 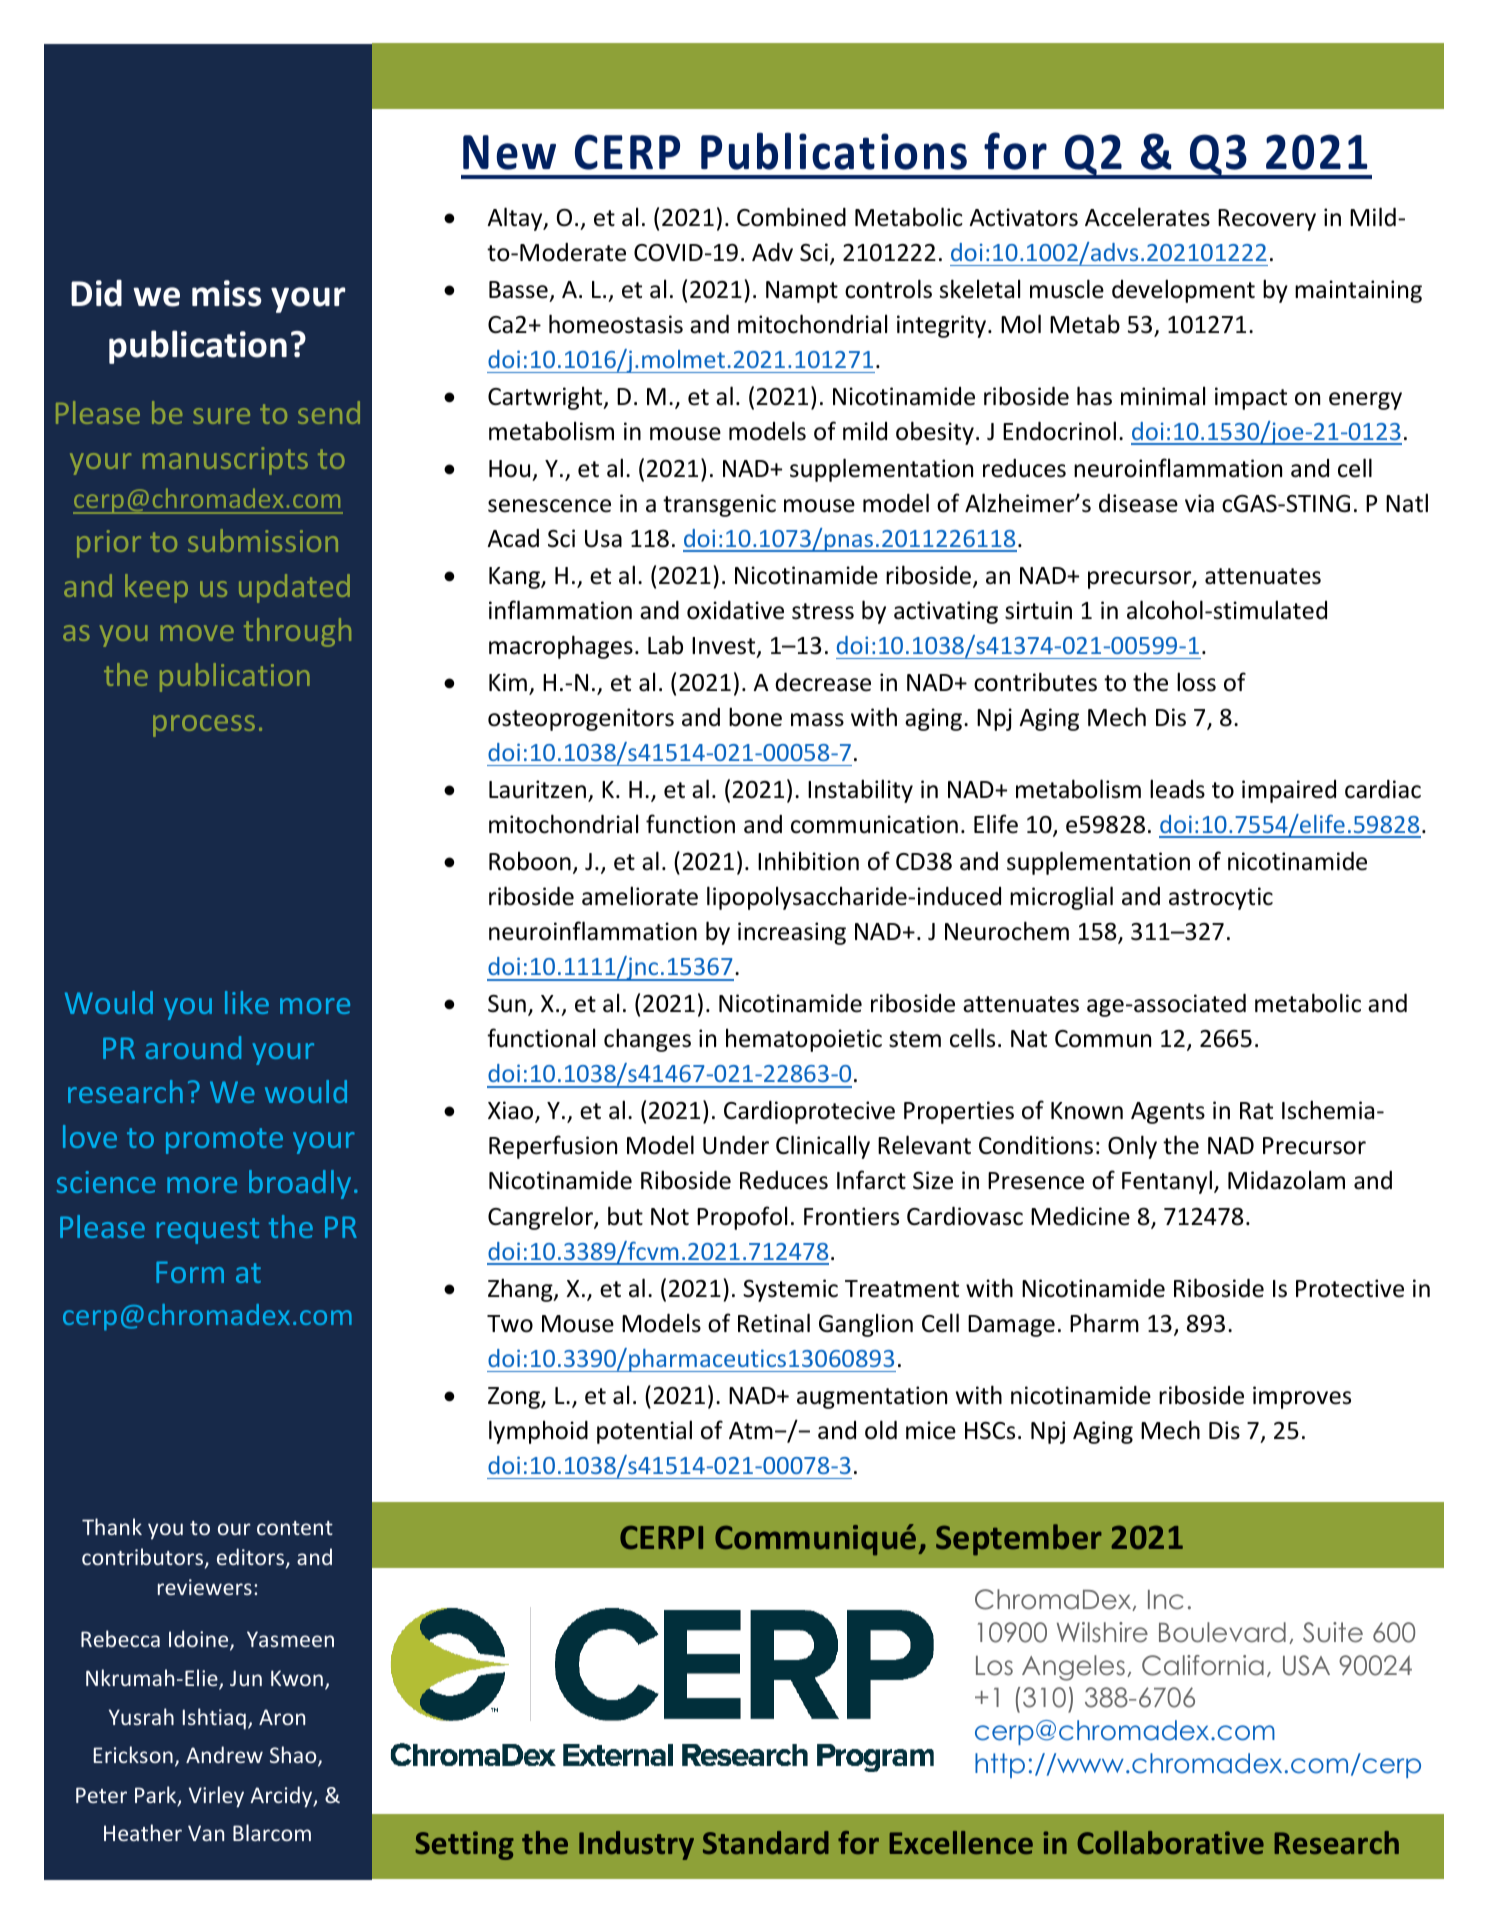 I want to click on Recovery, so click(x=1267, y=220).
